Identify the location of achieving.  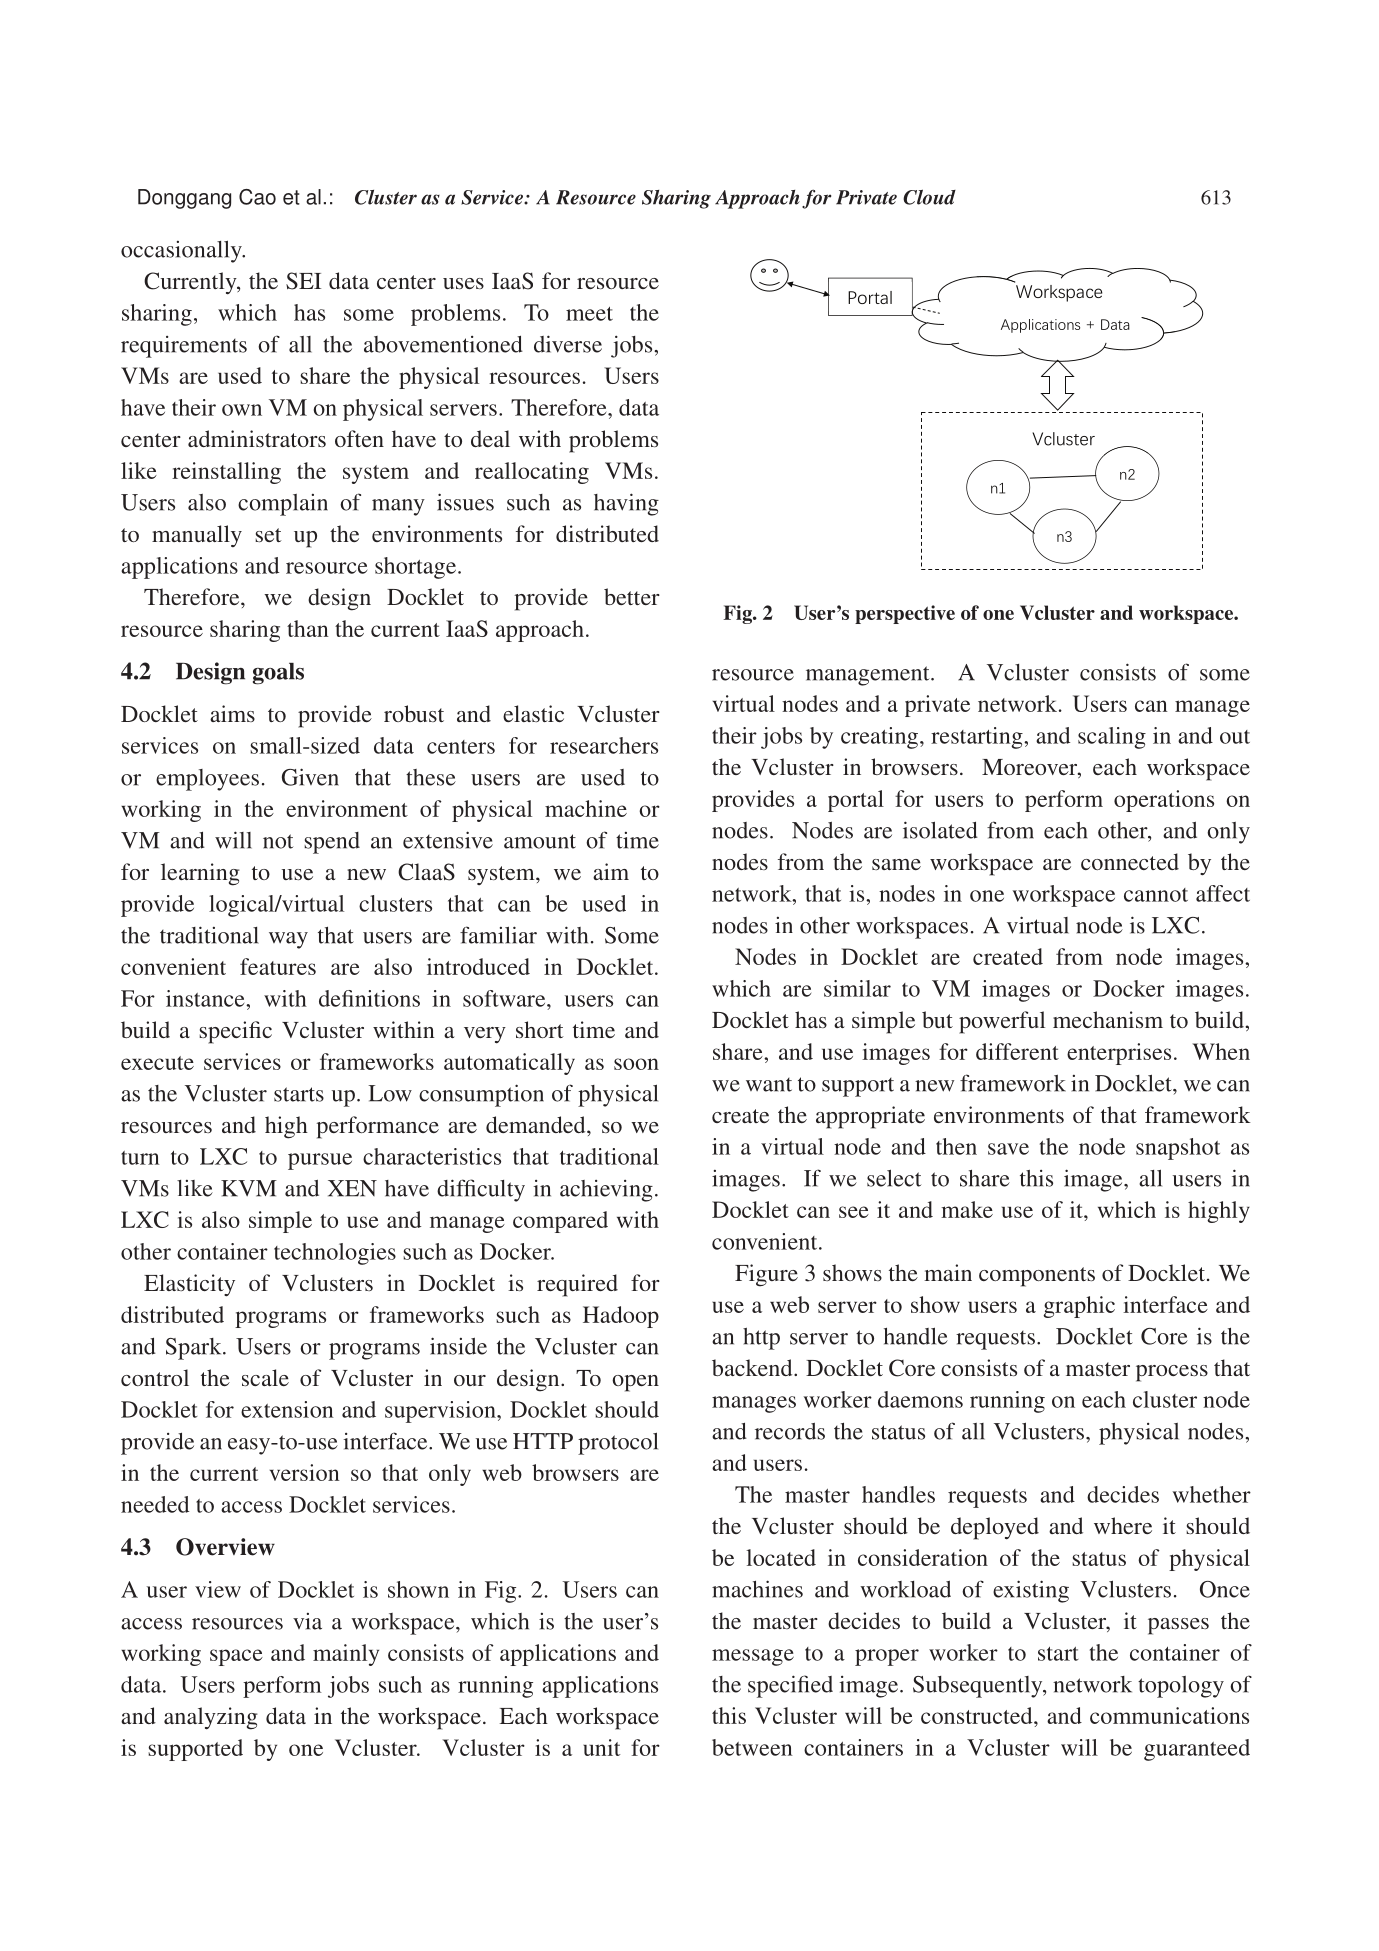
(606, 1191).
